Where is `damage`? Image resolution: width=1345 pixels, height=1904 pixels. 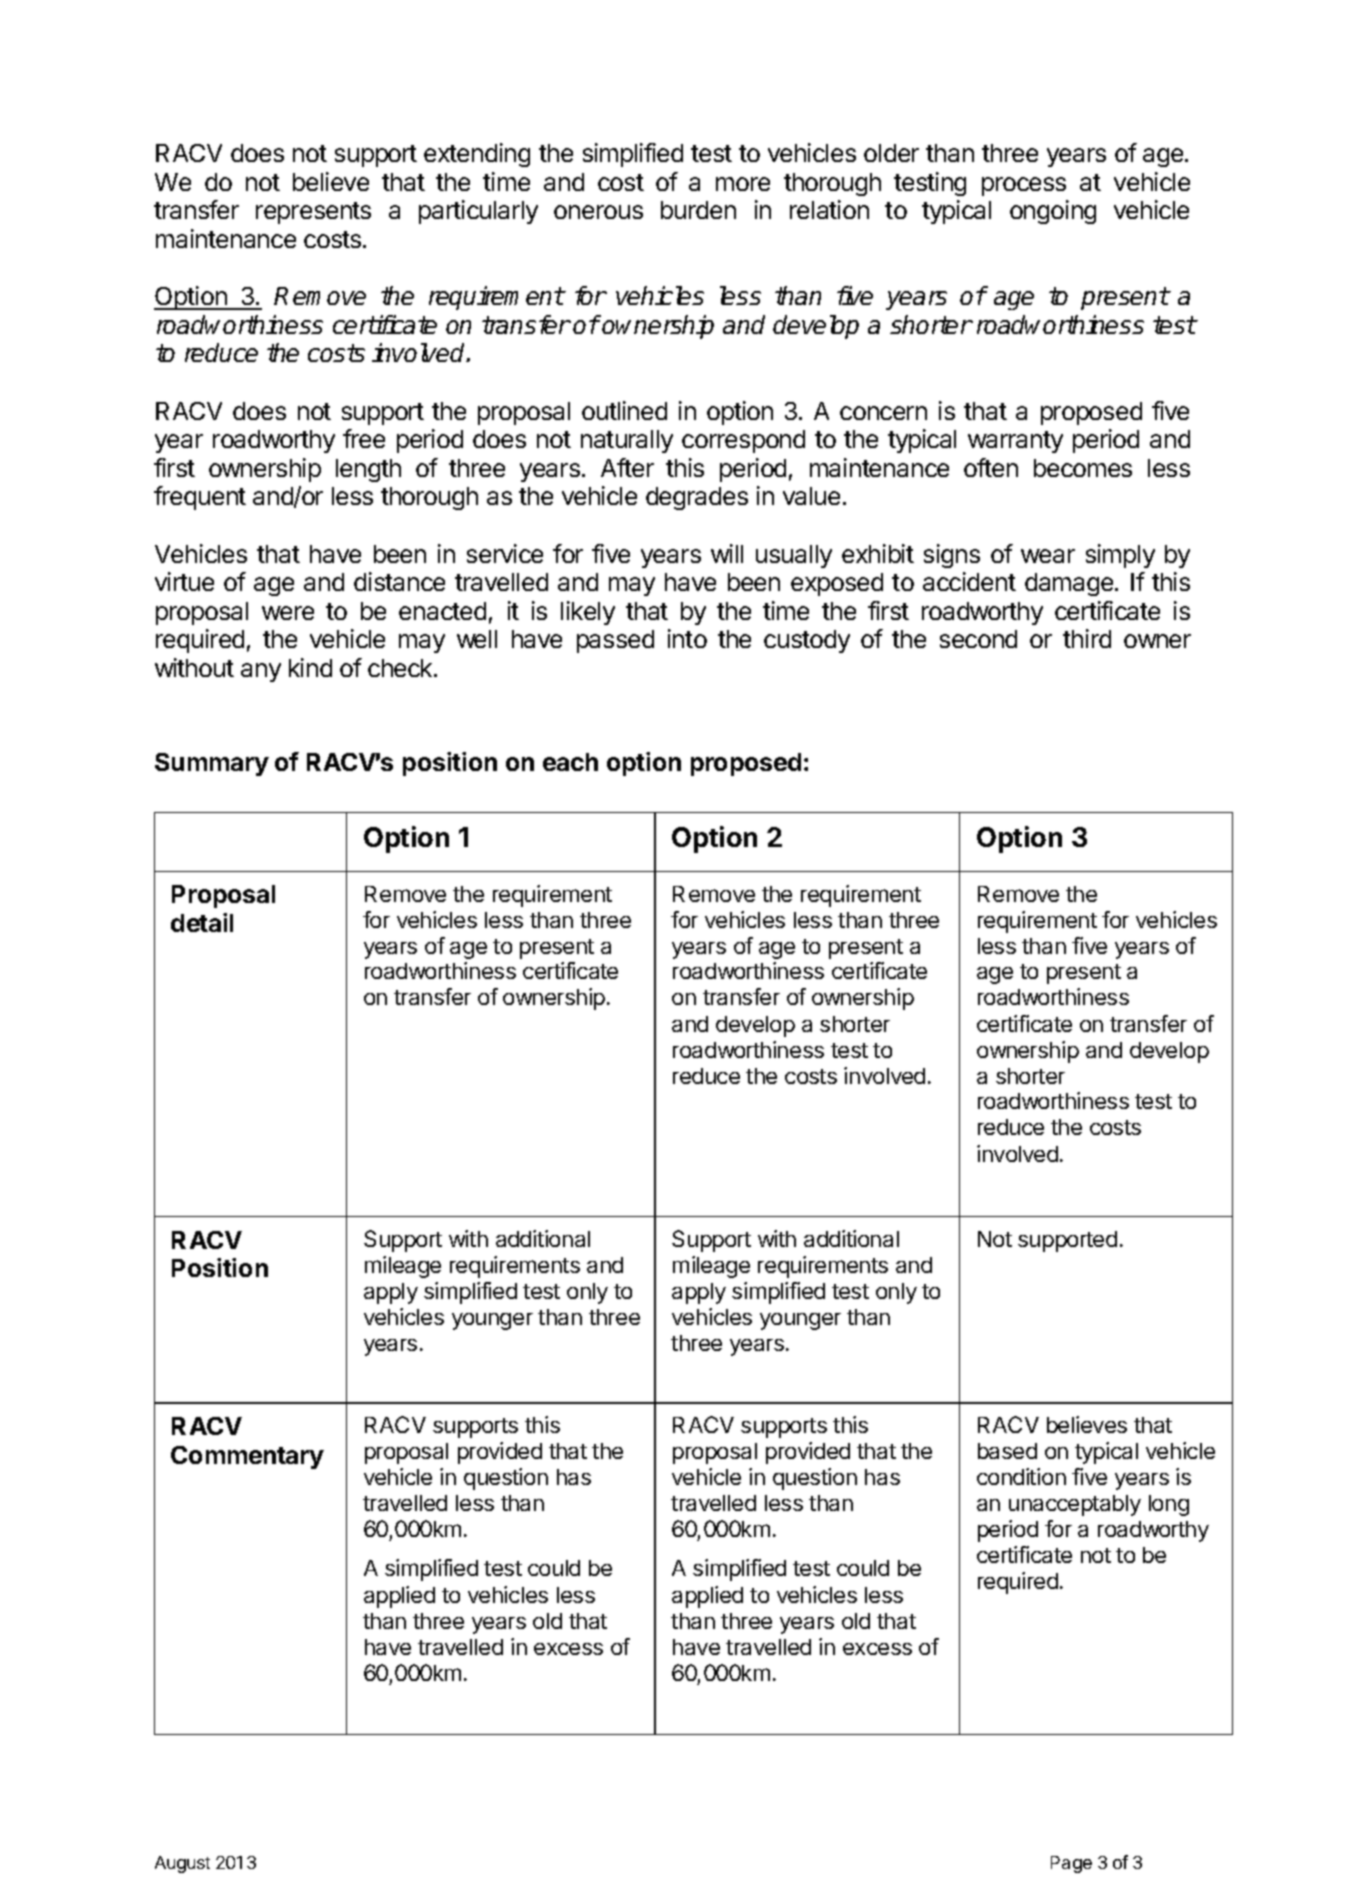 damage is located at coordinates (1070, 584).
